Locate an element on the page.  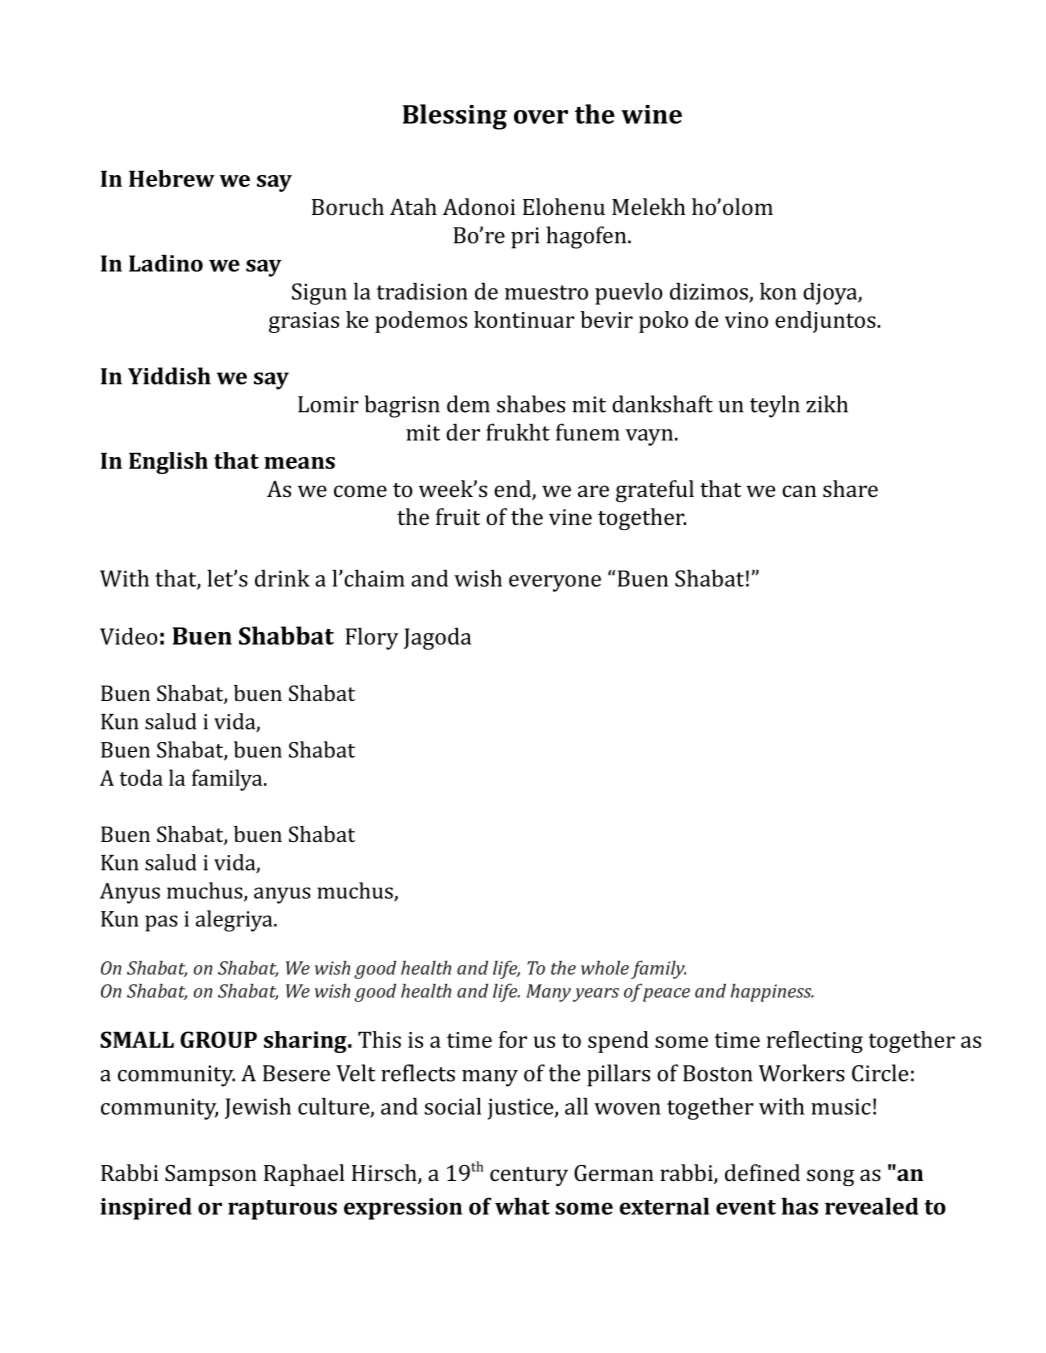
fruit is located at coordinates (458, 516).
